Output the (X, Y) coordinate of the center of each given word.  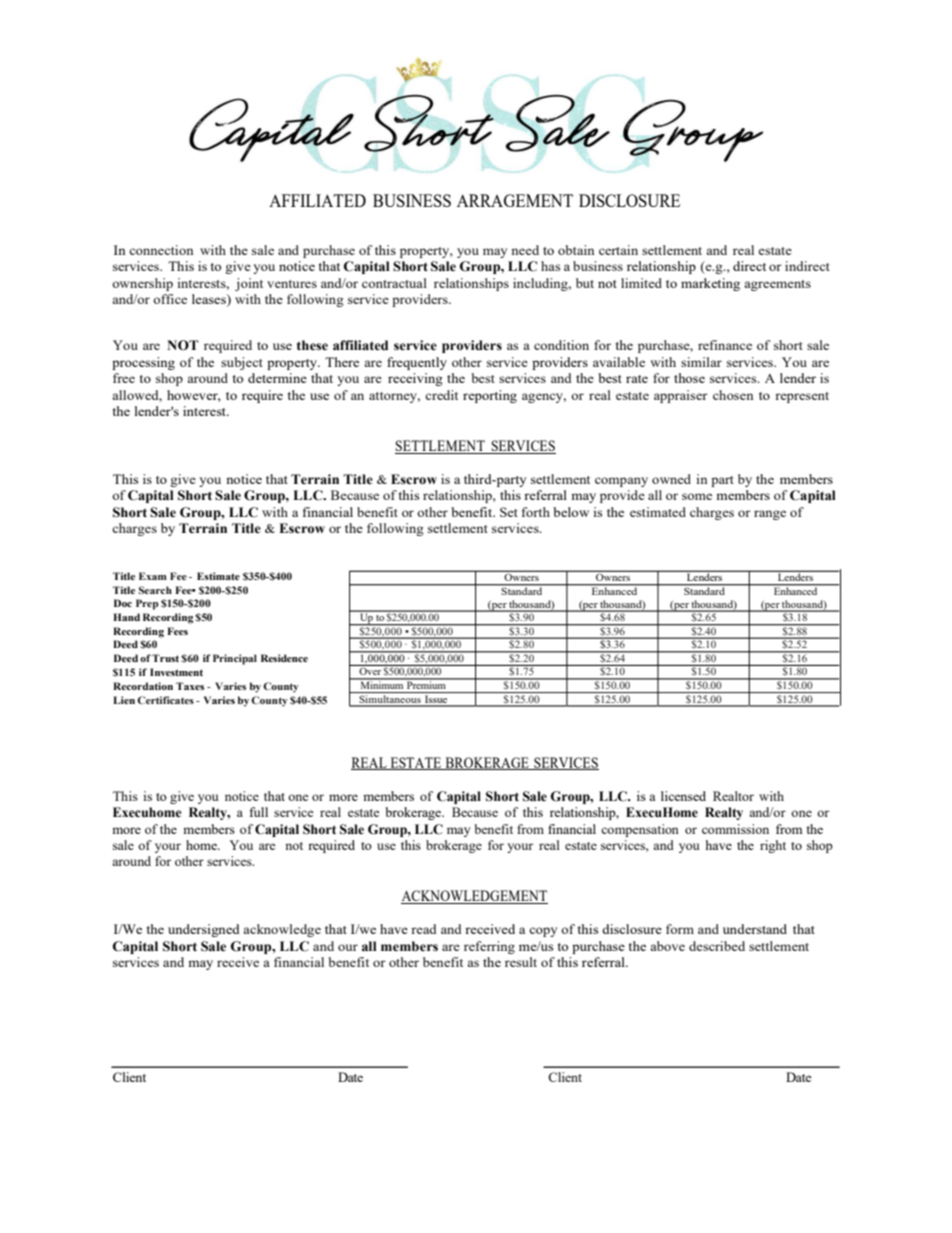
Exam (153, 576)
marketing (710, 284)
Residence (284, 658)
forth (536, 512)
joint (249, 284)
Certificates (165, 700)
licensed (683, 796)
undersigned (204, 930)
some (697, 496)
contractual (394, 283)
